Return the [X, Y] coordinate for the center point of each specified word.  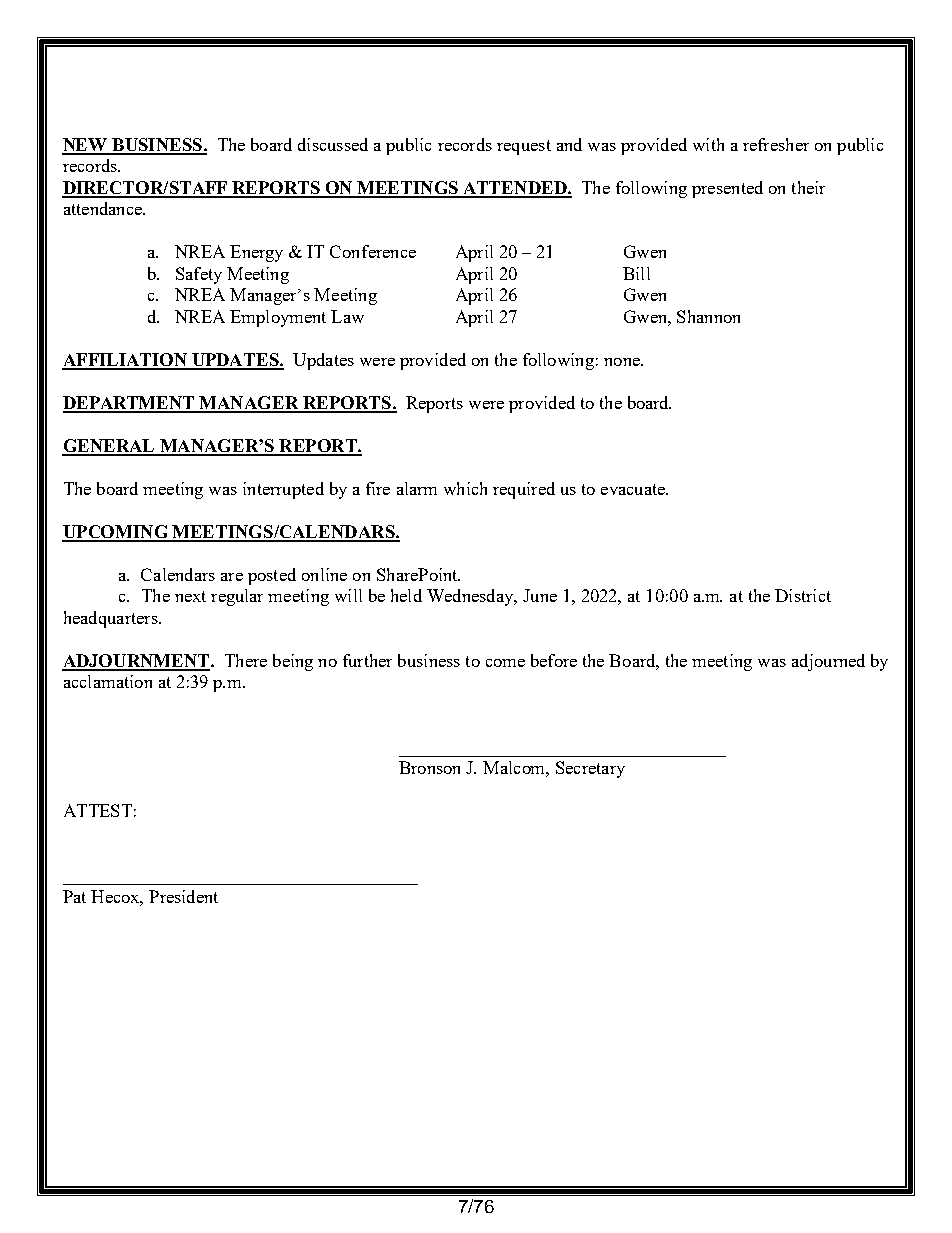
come [505, 663]
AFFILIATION [125, 361]
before [554, 660]
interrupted [283, 490]
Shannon [708, 316]
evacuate [634, 489]
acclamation [108, 681]
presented [727, 189]
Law [347, 316]
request [524, 147]
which [465, 488]
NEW [86, 146]
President [183, 896]
